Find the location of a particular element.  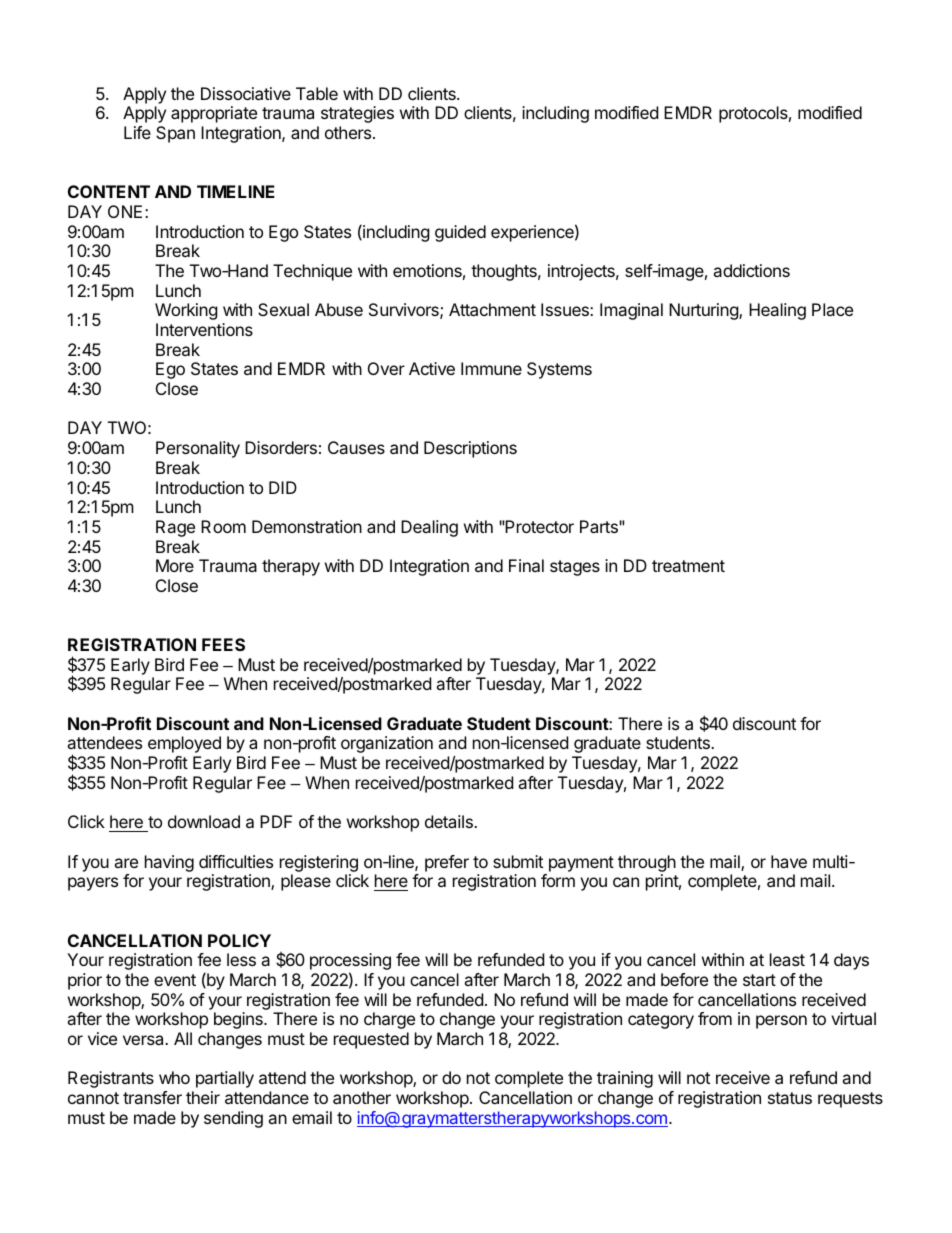

Span is located at coordinates (175, 134).
